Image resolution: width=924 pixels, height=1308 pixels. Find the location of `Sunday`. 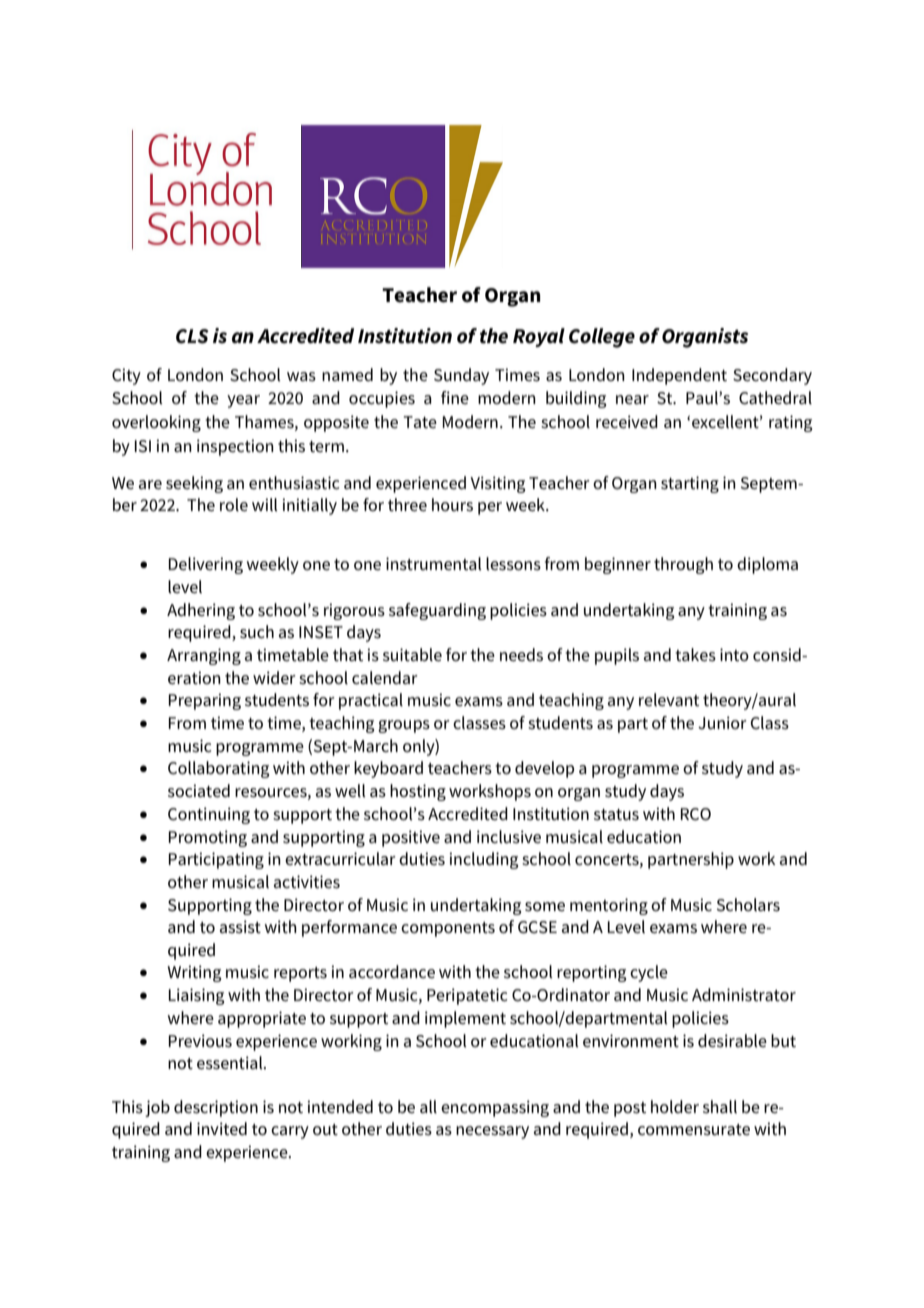

Sunday is located at coordinates (461, 376).
